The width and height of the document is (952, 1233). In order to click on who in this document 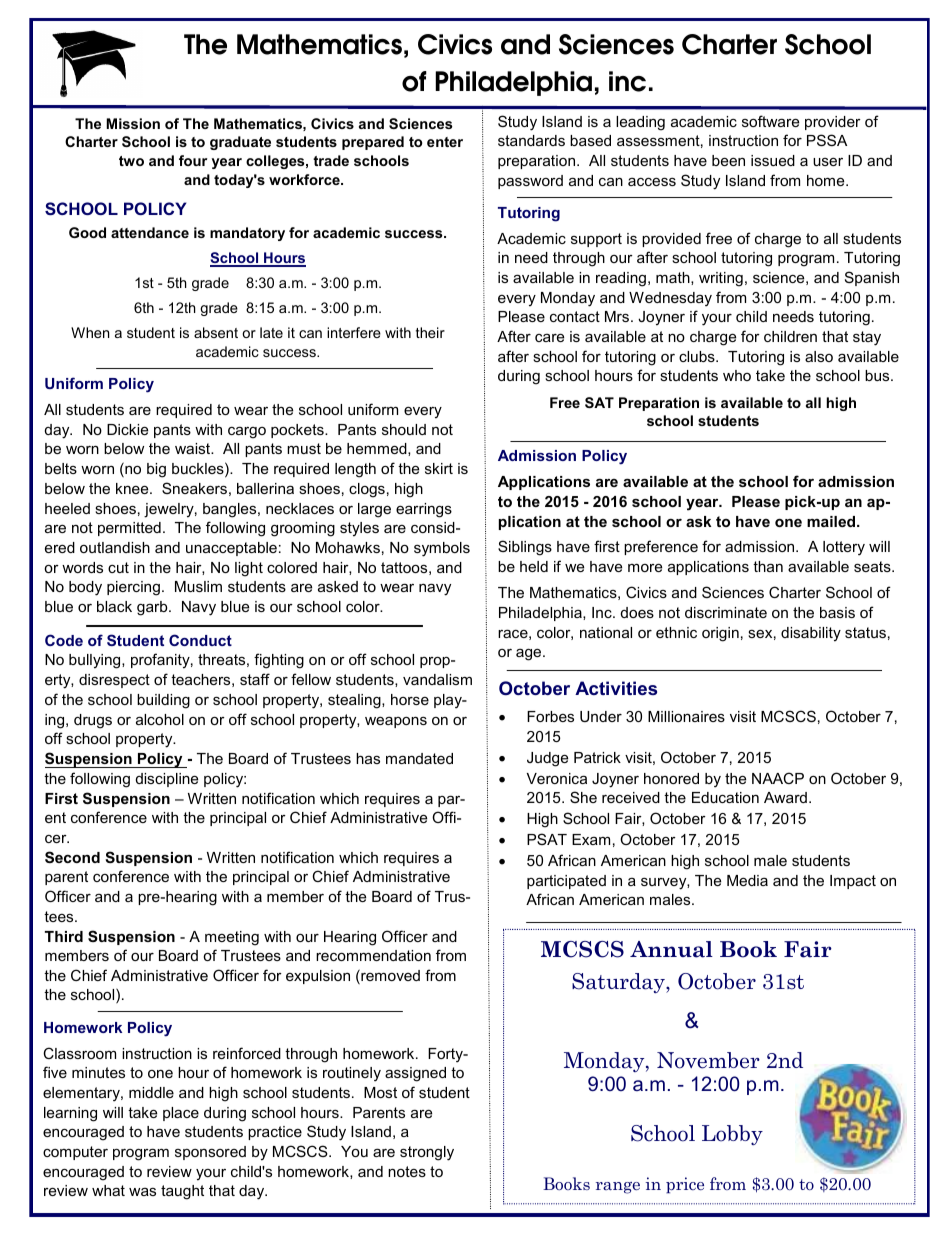, I will do `click(737, 375)`.
